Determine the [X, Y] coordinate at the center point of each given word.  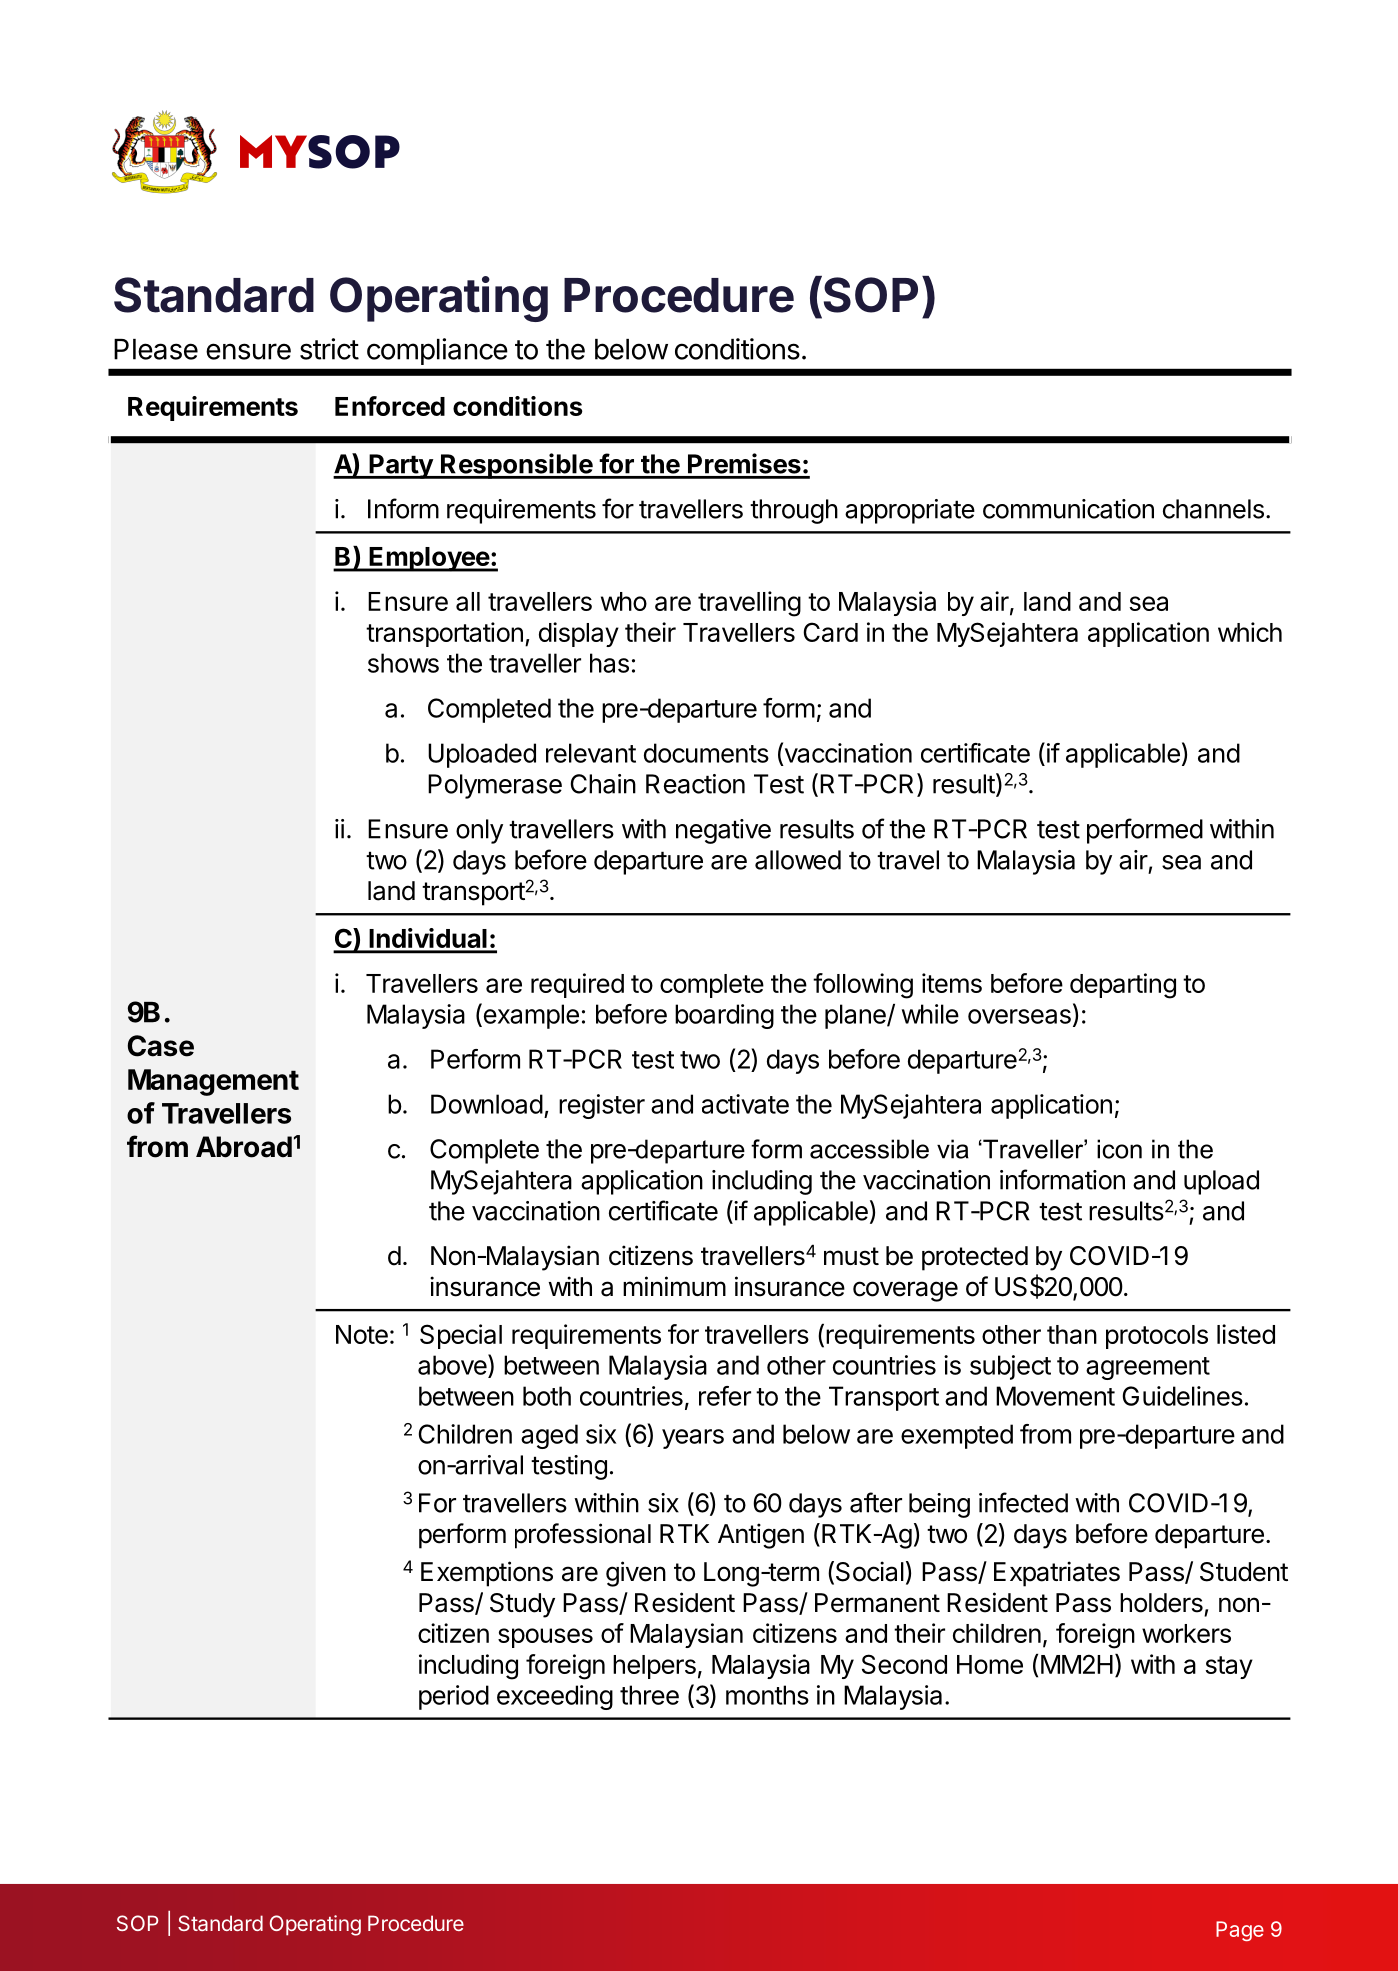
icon [1119, 1149]
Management [213, 1082]
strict [329, 349]
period [454, 1697]
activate [745, 1104]
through [794, 511]
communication [1068, 509]
